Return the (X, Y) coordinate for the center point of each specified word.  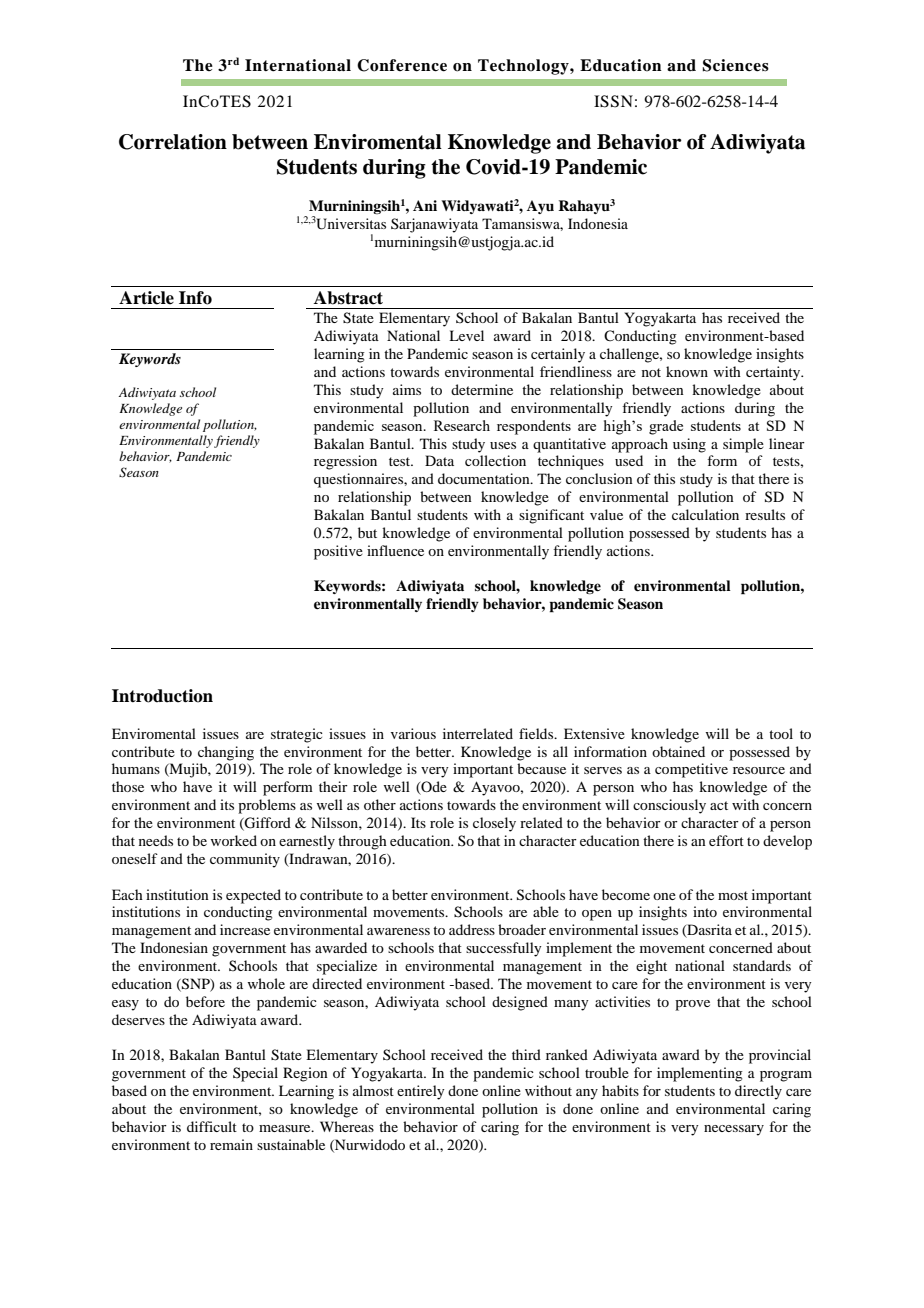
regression (345, 462)
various (413, 733)
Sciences (735, 65)
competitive (691, 770)
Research (462, 425)
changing (226, 753)
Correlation (173, 142)
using (689, 445)
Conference (402, 65)
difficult (212, 1126)
